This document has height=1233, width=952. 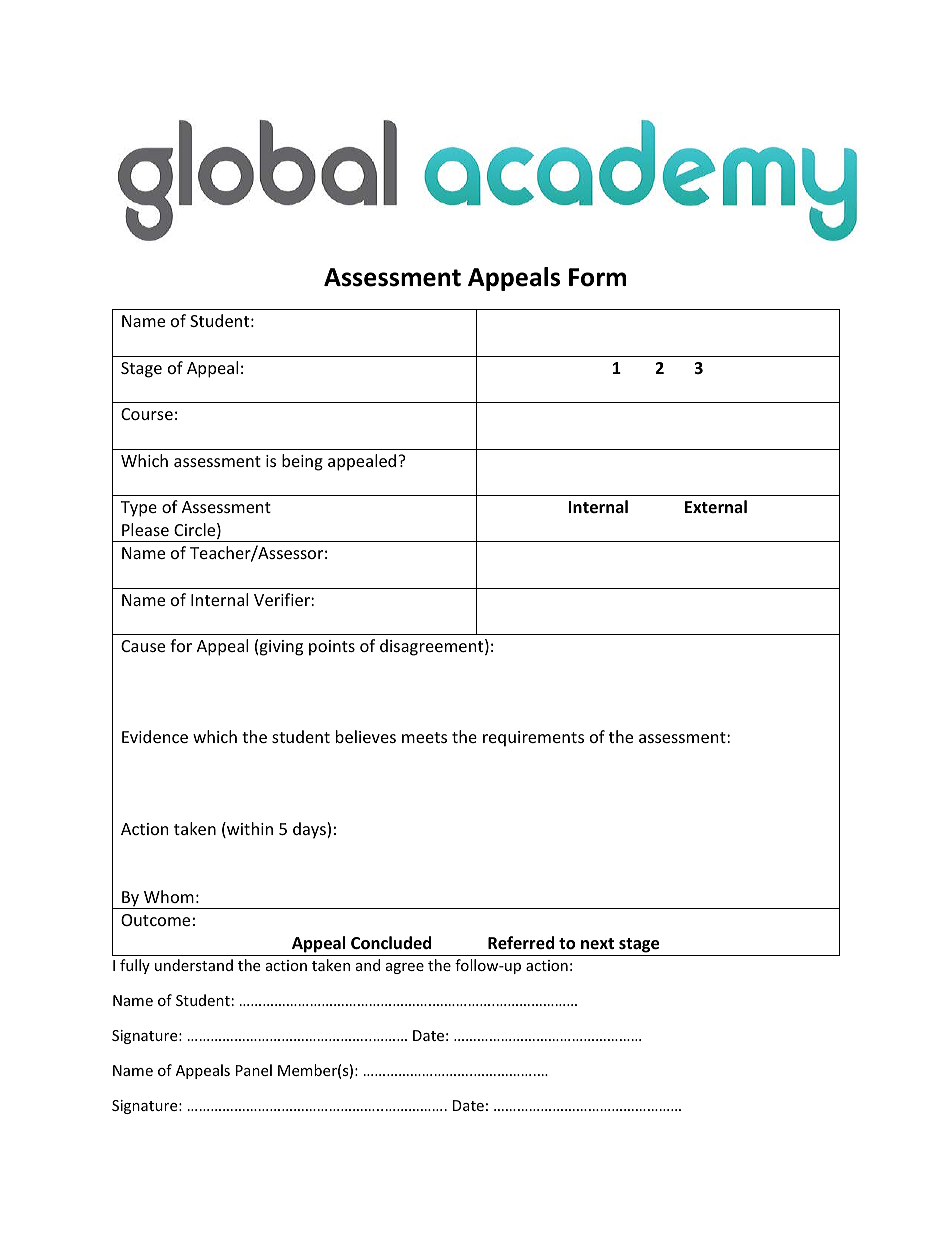 What do you see at coordinates (424, 737) in the document?
I see `meets` at bounding box center [424, 737].
